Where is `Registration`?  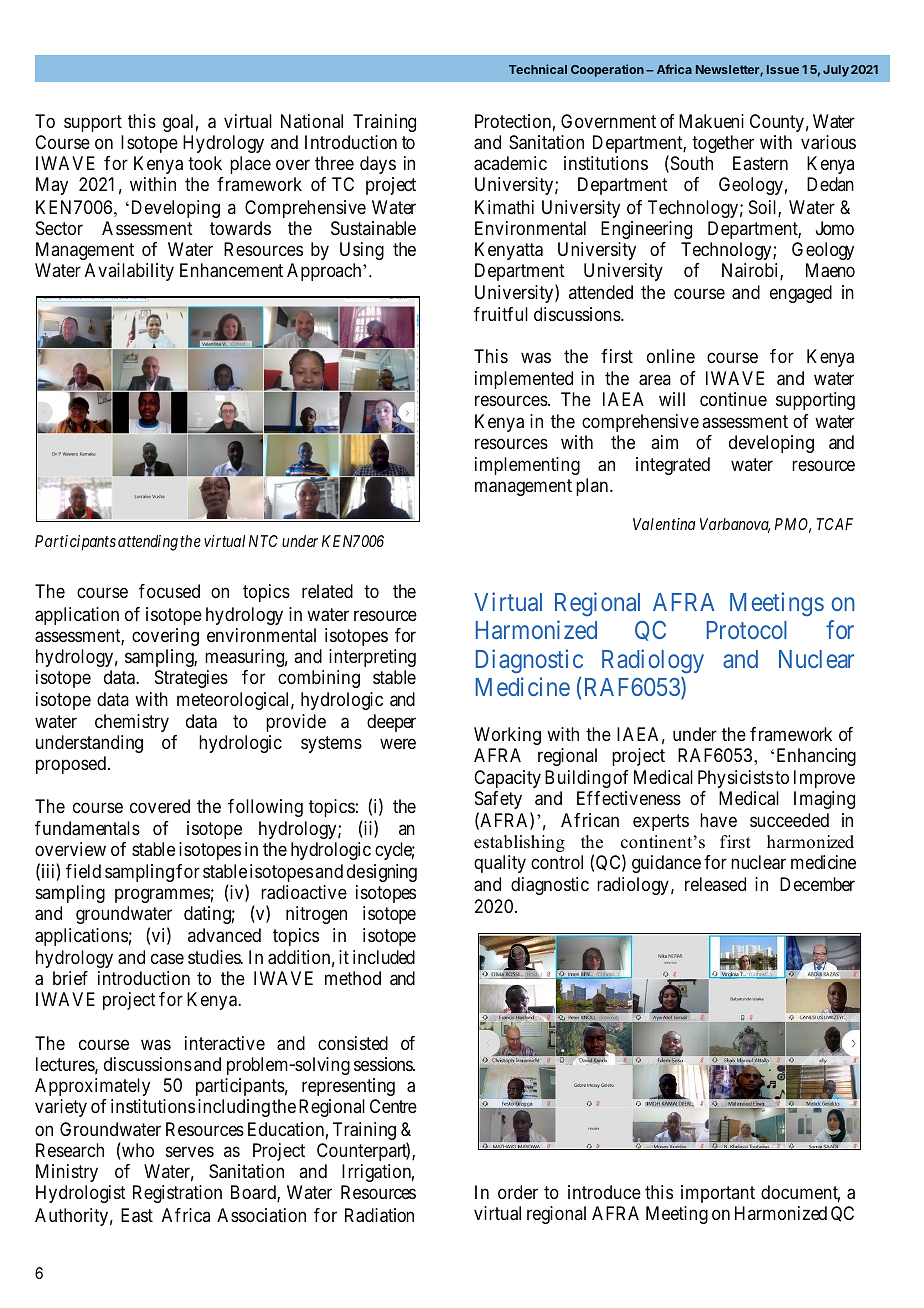
Registration is located at coordinates (177, 1194).
